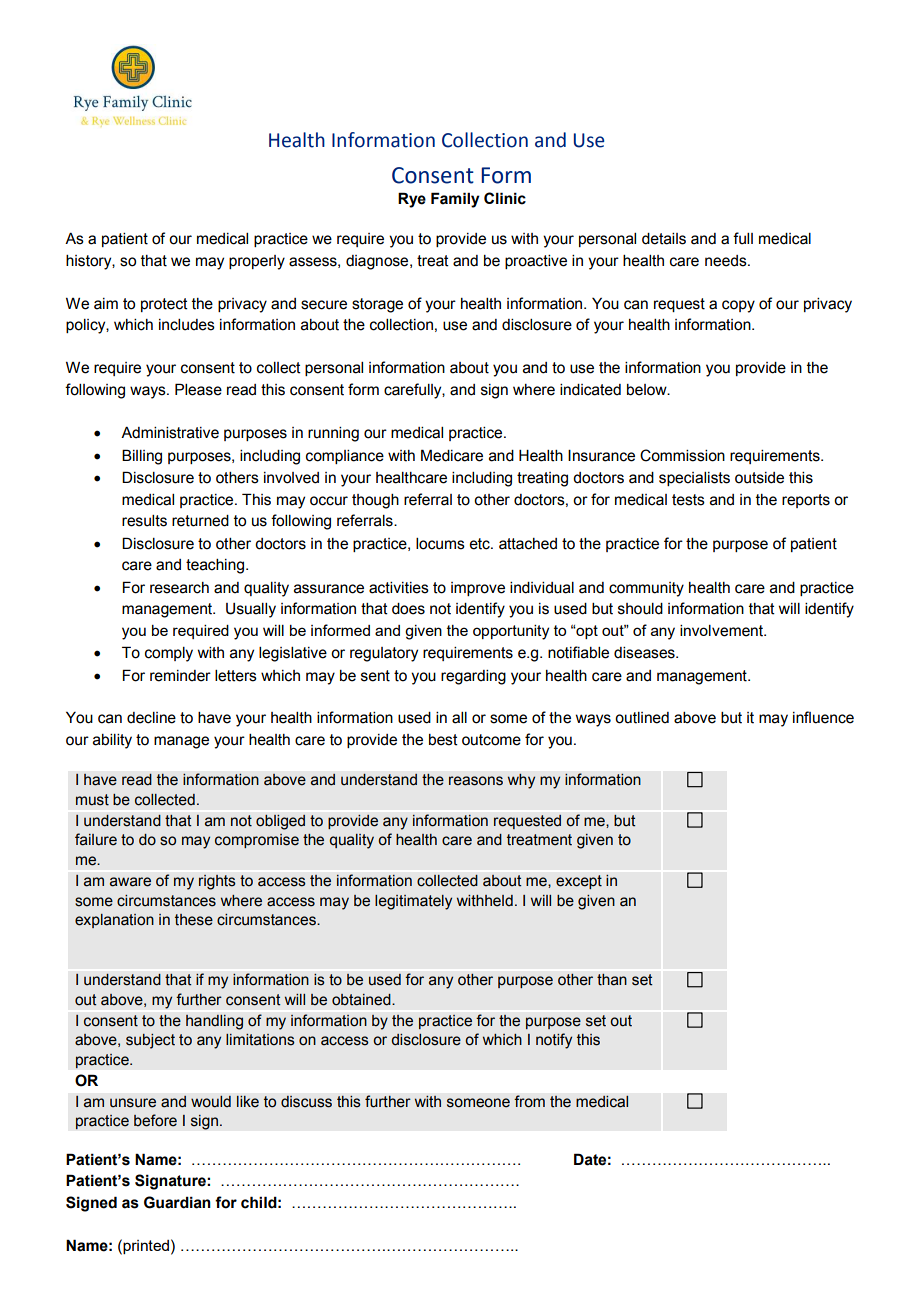 This screenshot has height=1308, width=924. Describe the element at coordinates (727, 261) in the screenshot. I see `needs` at that location.
